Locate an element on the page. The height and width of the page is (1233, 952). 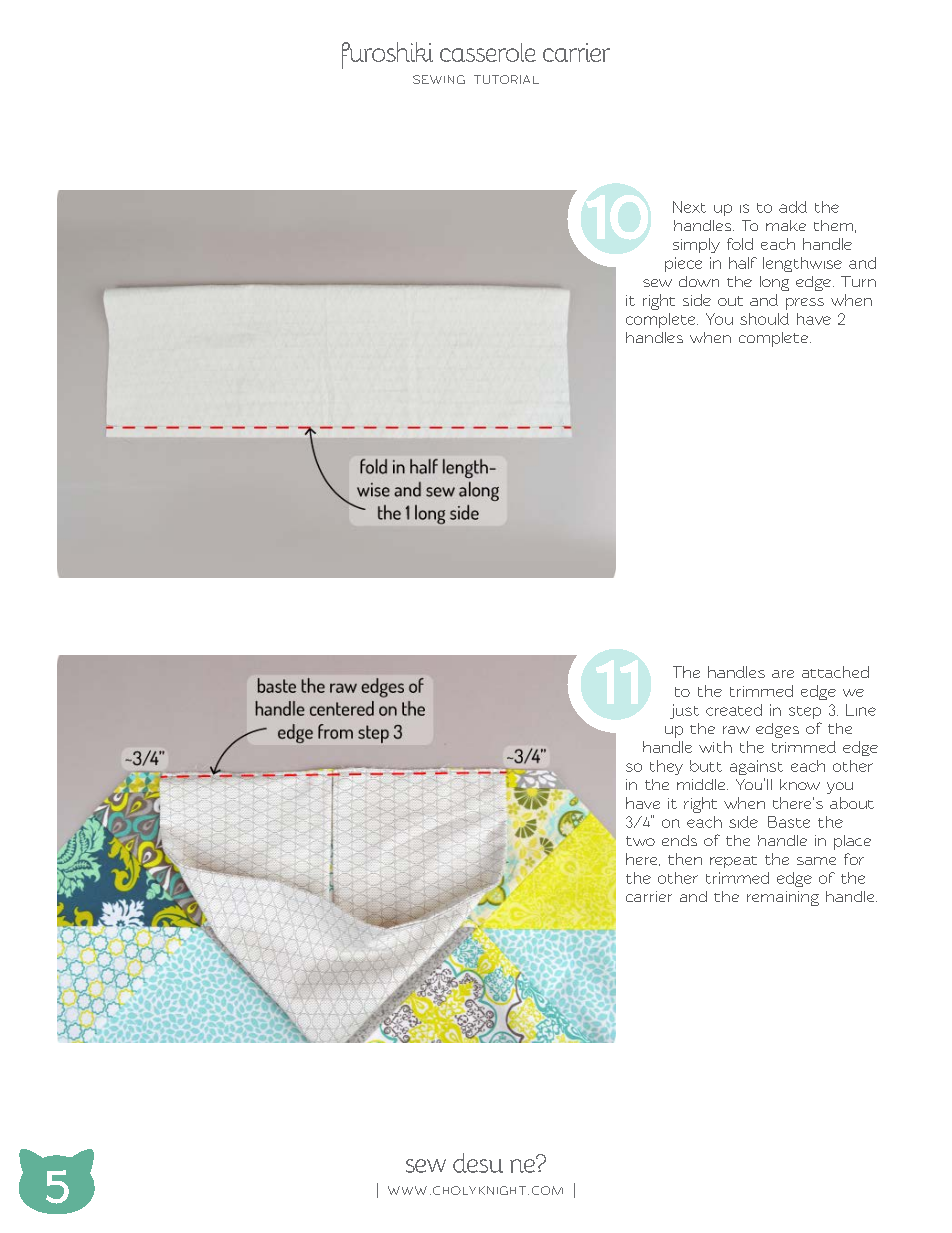
should is located at coordinates (764, 319).
